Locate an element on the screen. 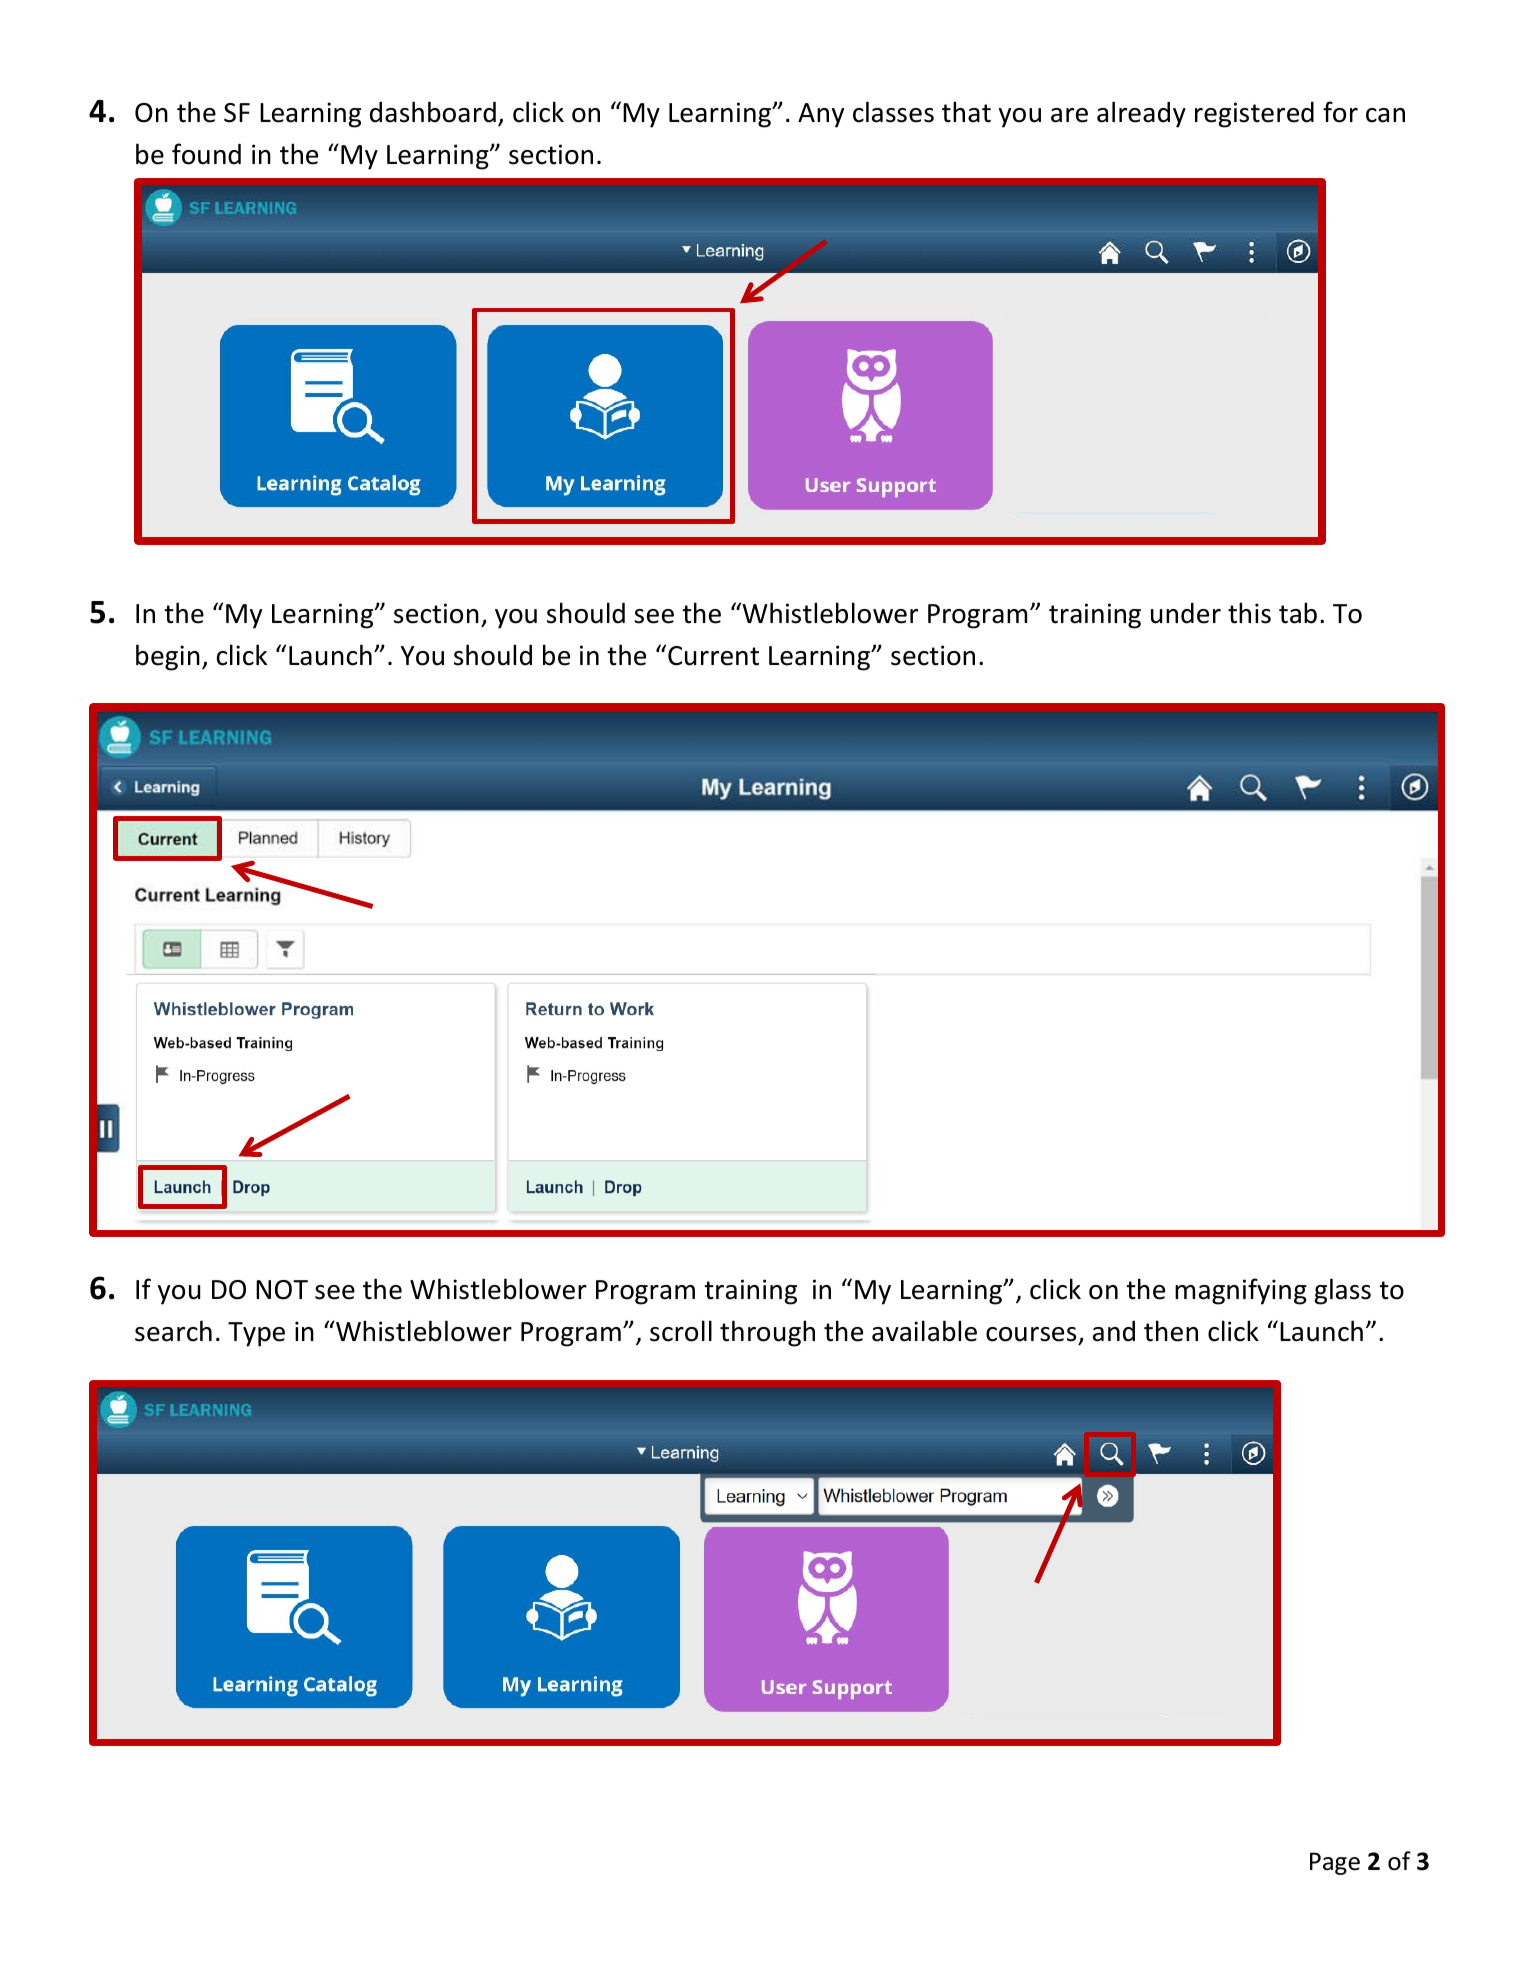  registered is located at coordinates (1254, 115).
